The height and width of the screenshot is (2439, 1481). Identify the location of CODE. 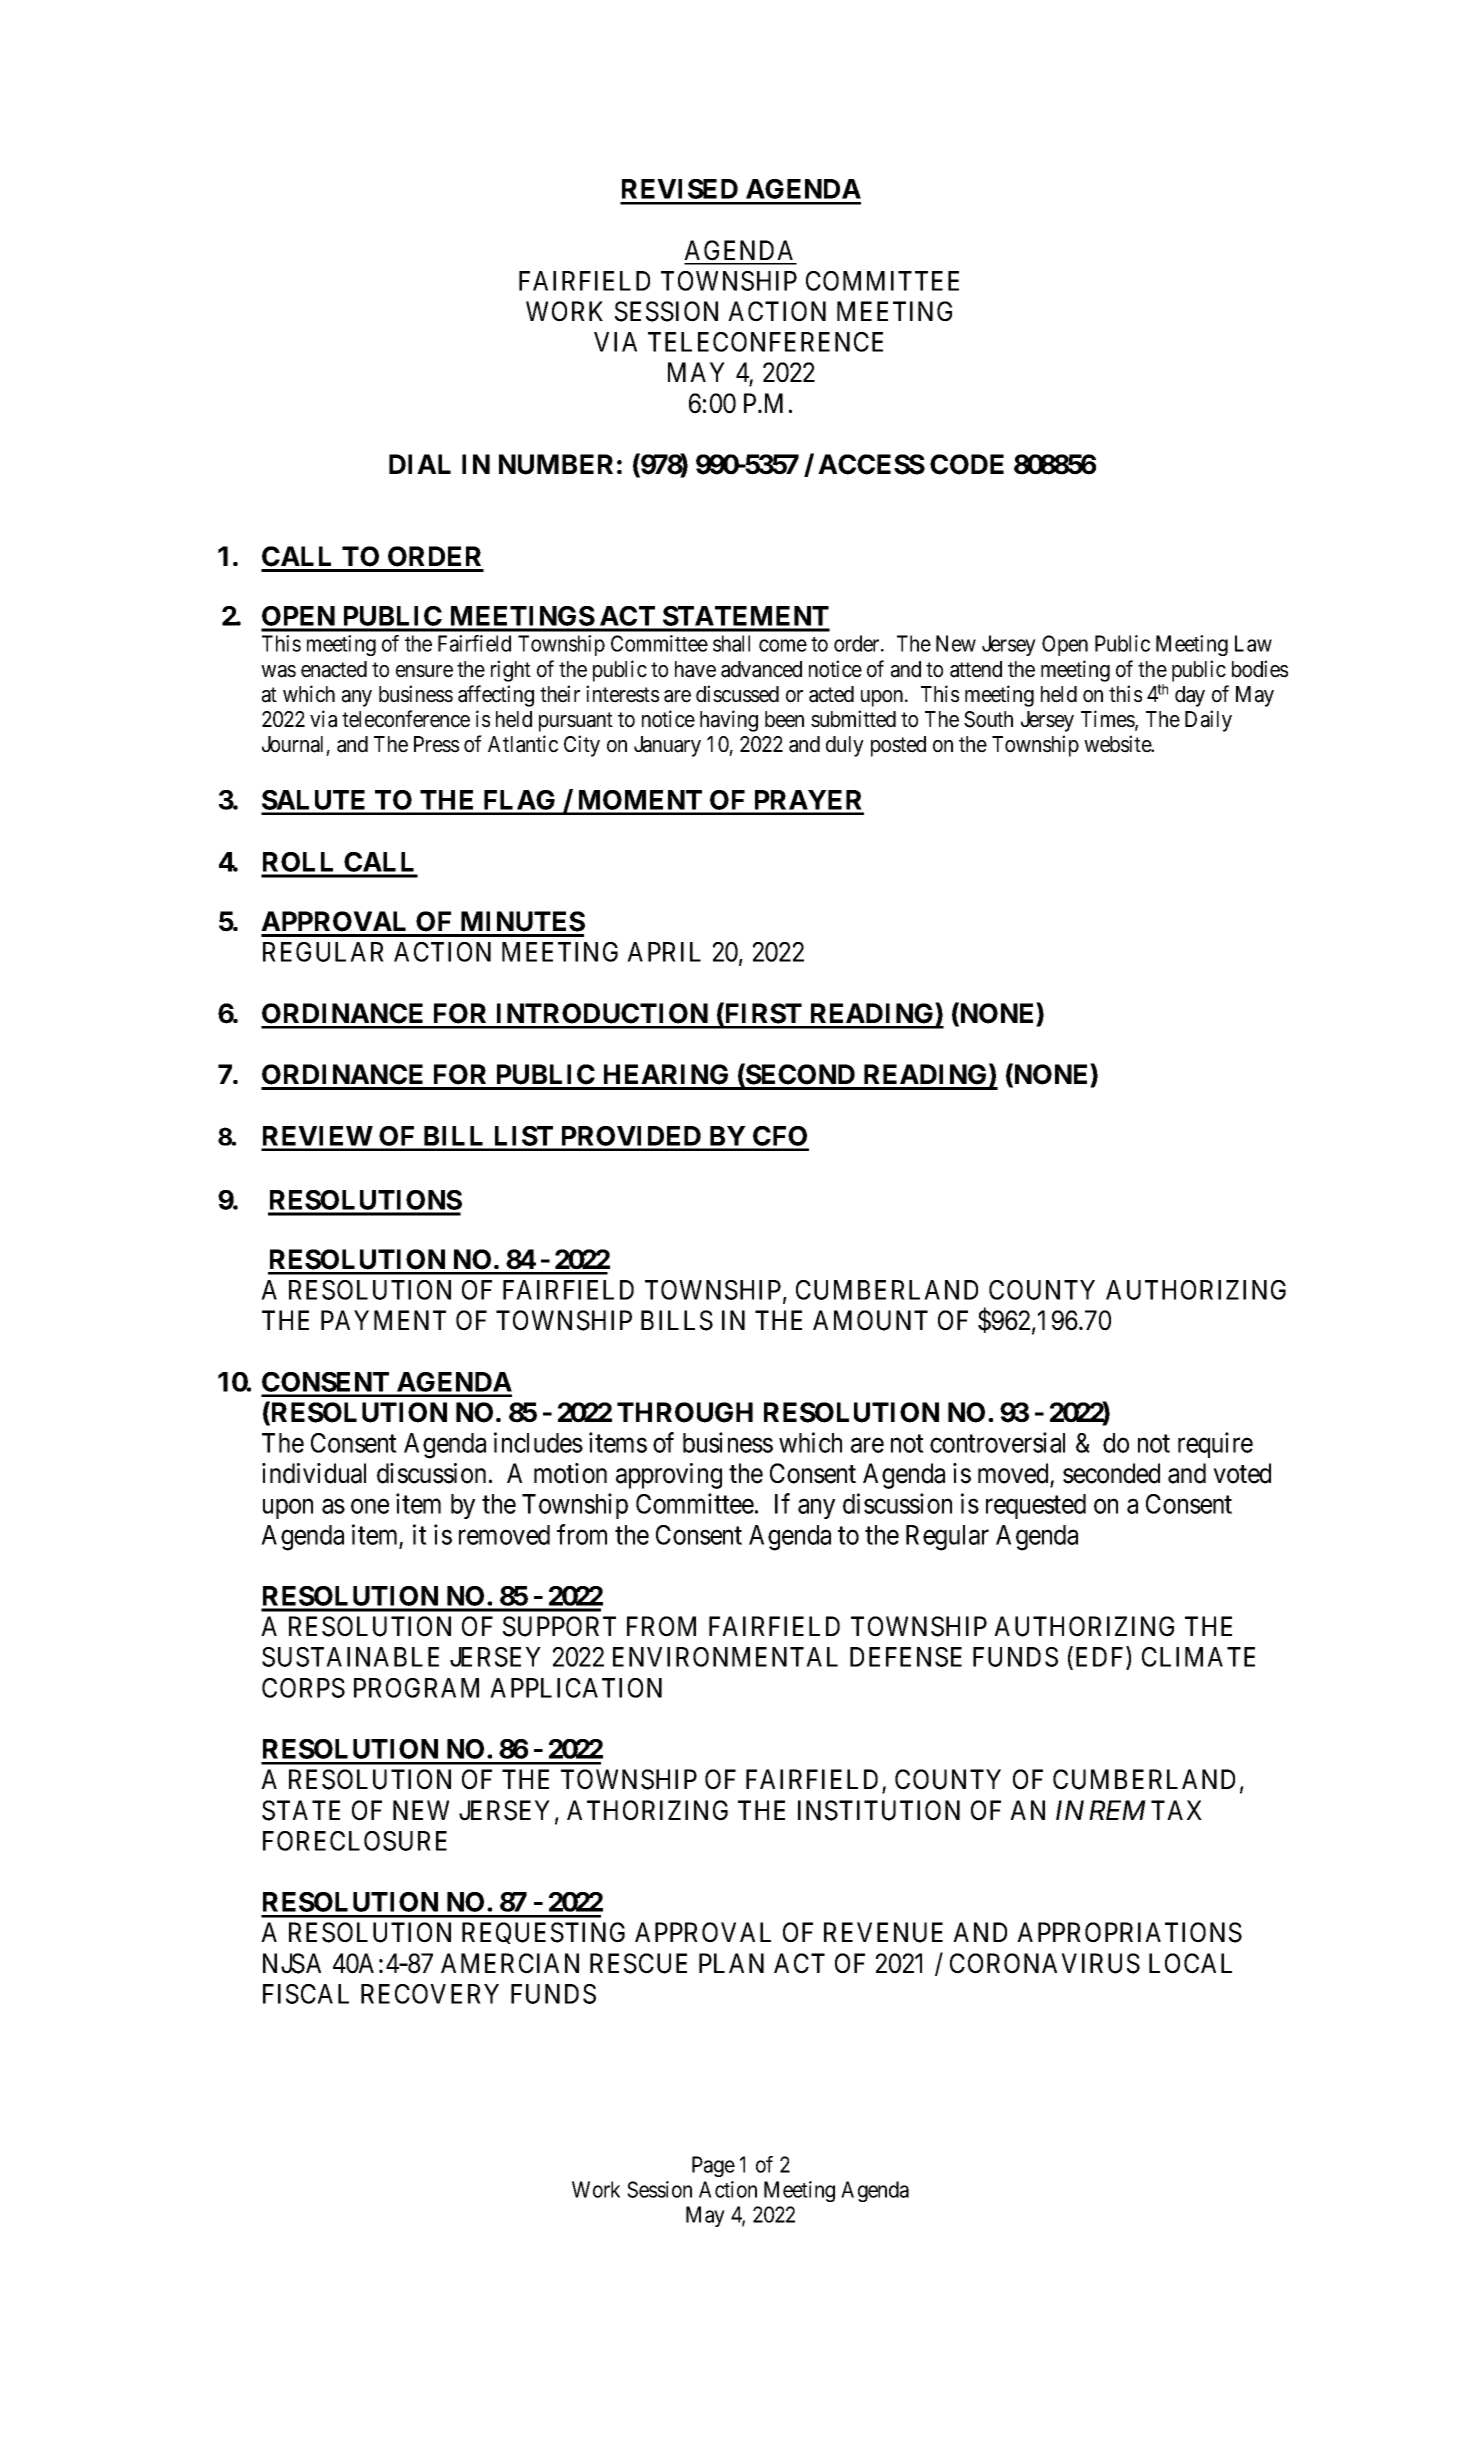
(967, 464).
